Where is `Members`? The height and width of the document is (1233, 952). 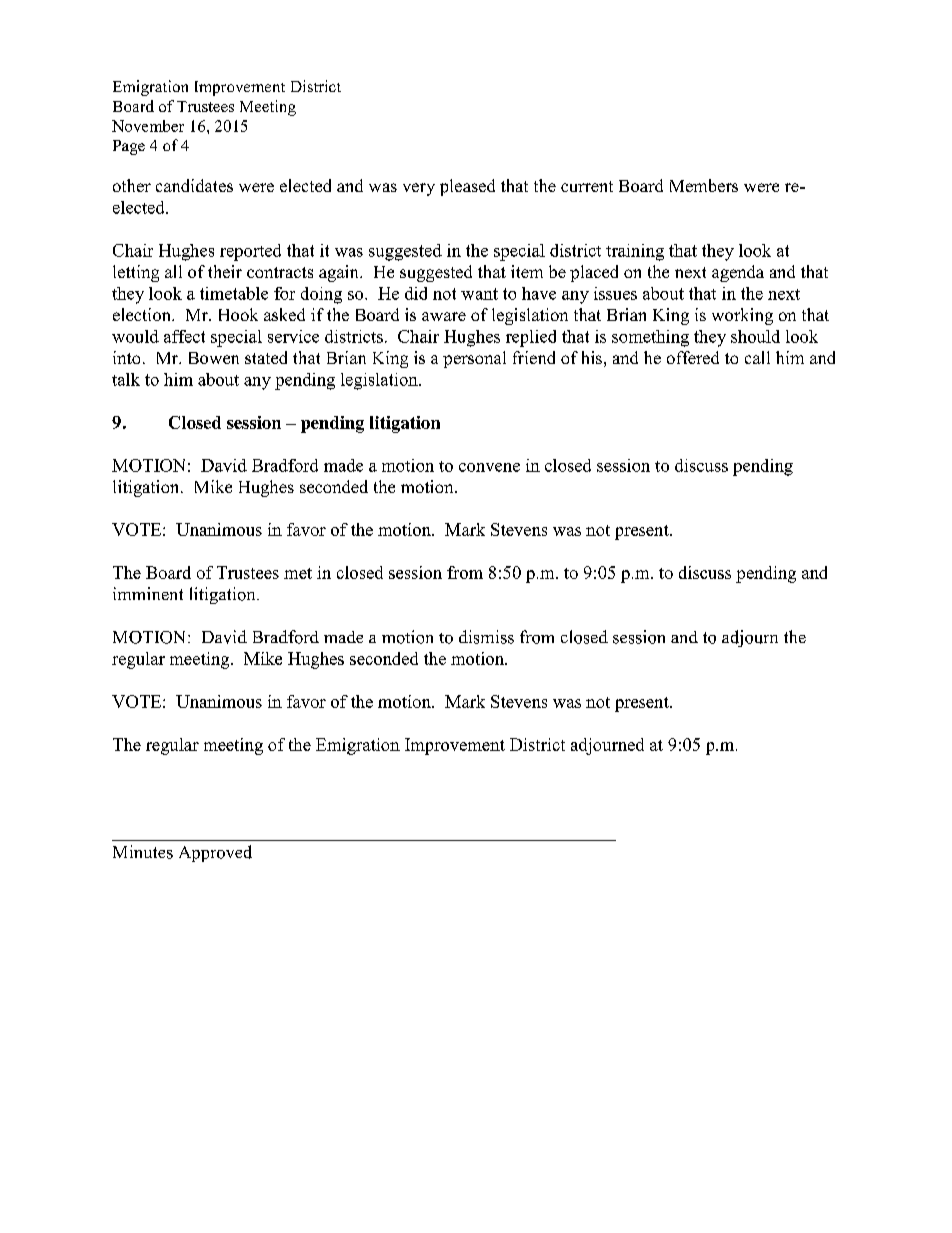 Members is located at coordinates (704, 185).
